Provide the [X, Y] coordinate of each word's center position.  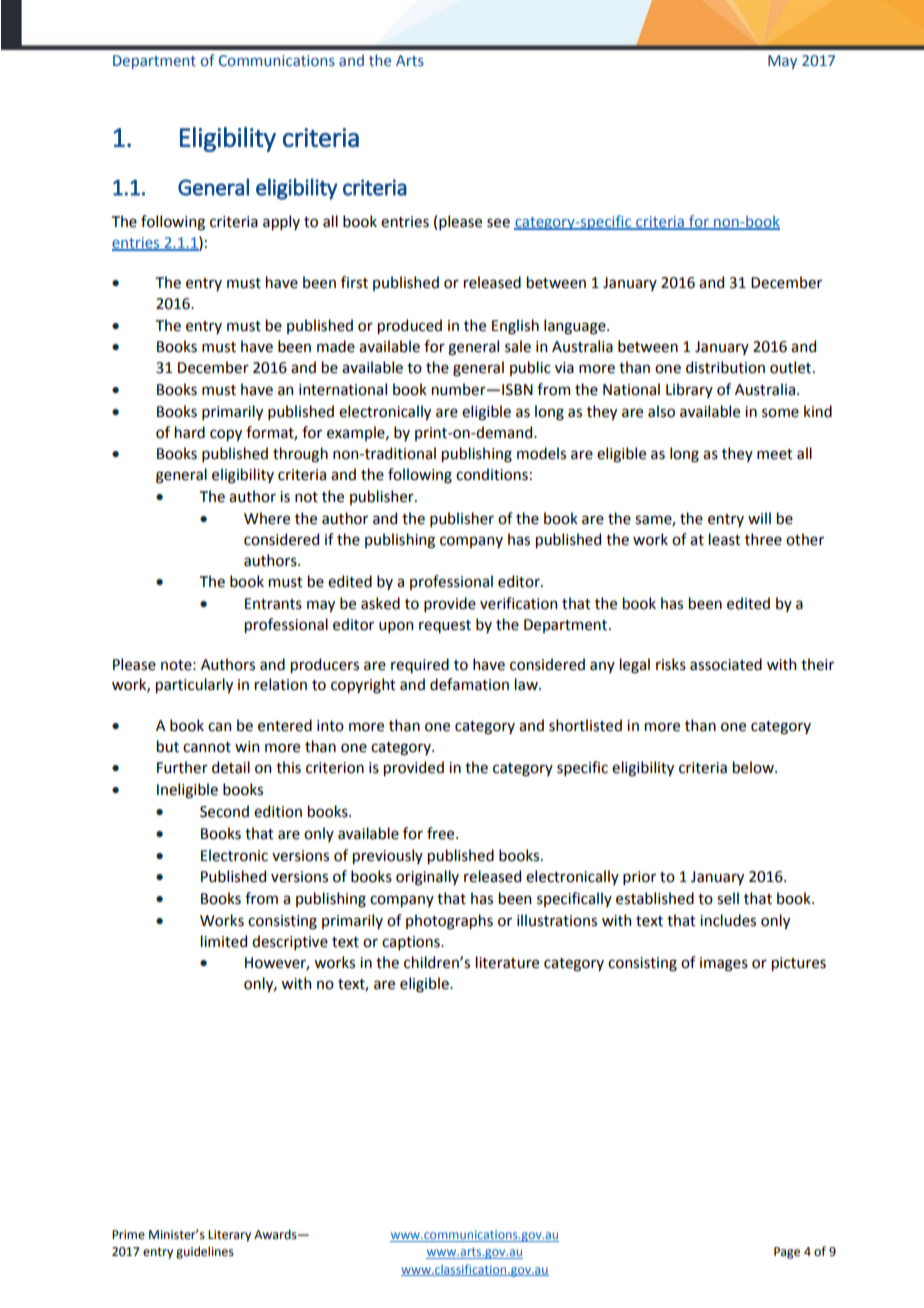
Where [267, 518]
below [754, 767]
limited [224, 941]
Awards [276, 1234]
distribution [725, 367]
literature [507, 962]
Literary [229, 1236]
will [759, 518]
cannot [207, 747]
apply [281, 222]
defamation [469, 684]
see [498, 223]
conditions [492, 474]
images [724, 964]
